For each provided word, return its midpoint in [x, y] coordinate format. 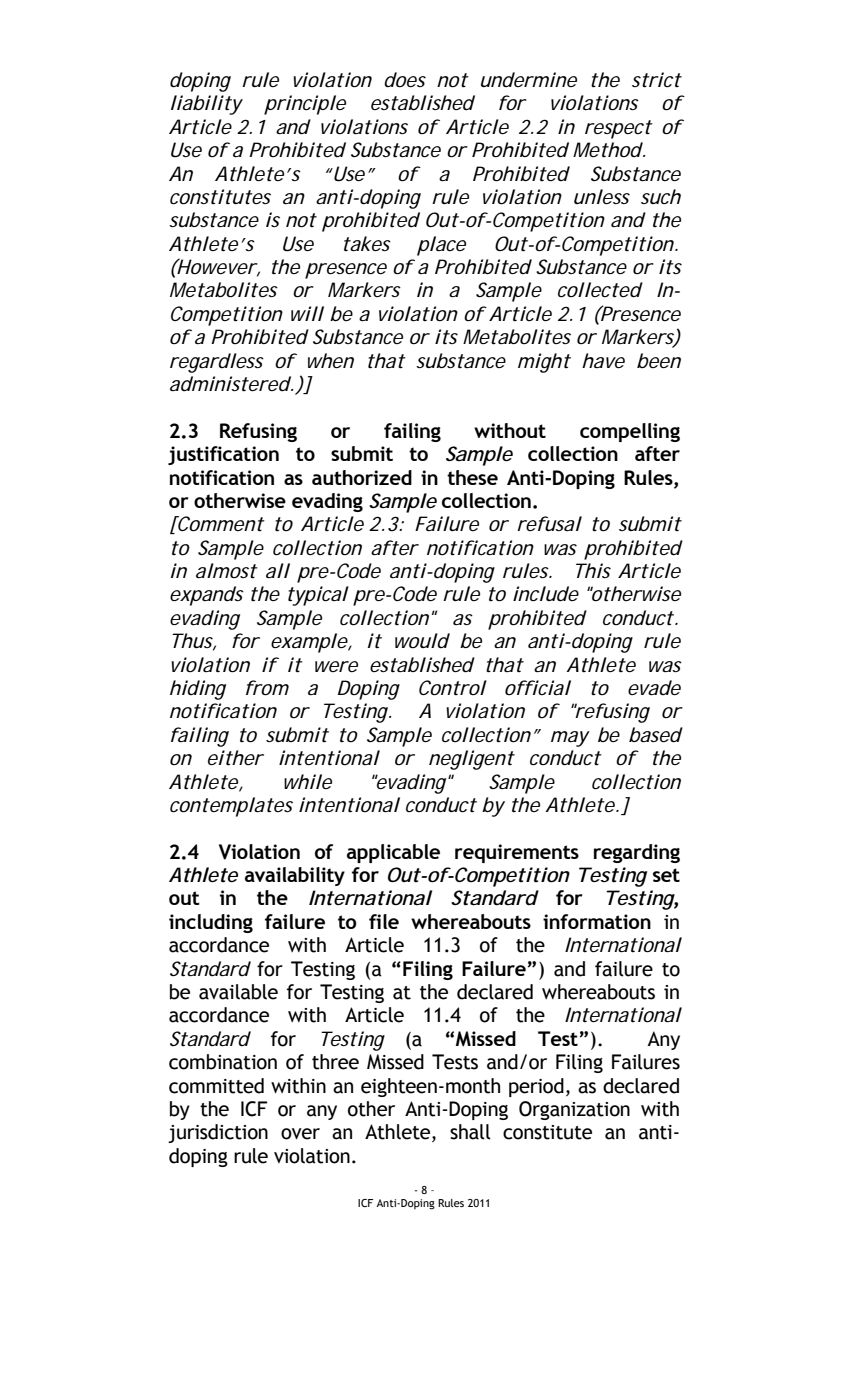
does [405, 80]
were [336, 666]
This [593, 570]
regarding [637, 853]
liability [207, 105]
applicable [393, 853]
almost [227, 571]
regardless [217, 363]
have [603, 360]
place [441, 246]
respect [619, 129]
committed [216, 1086]
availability [295, 876]
